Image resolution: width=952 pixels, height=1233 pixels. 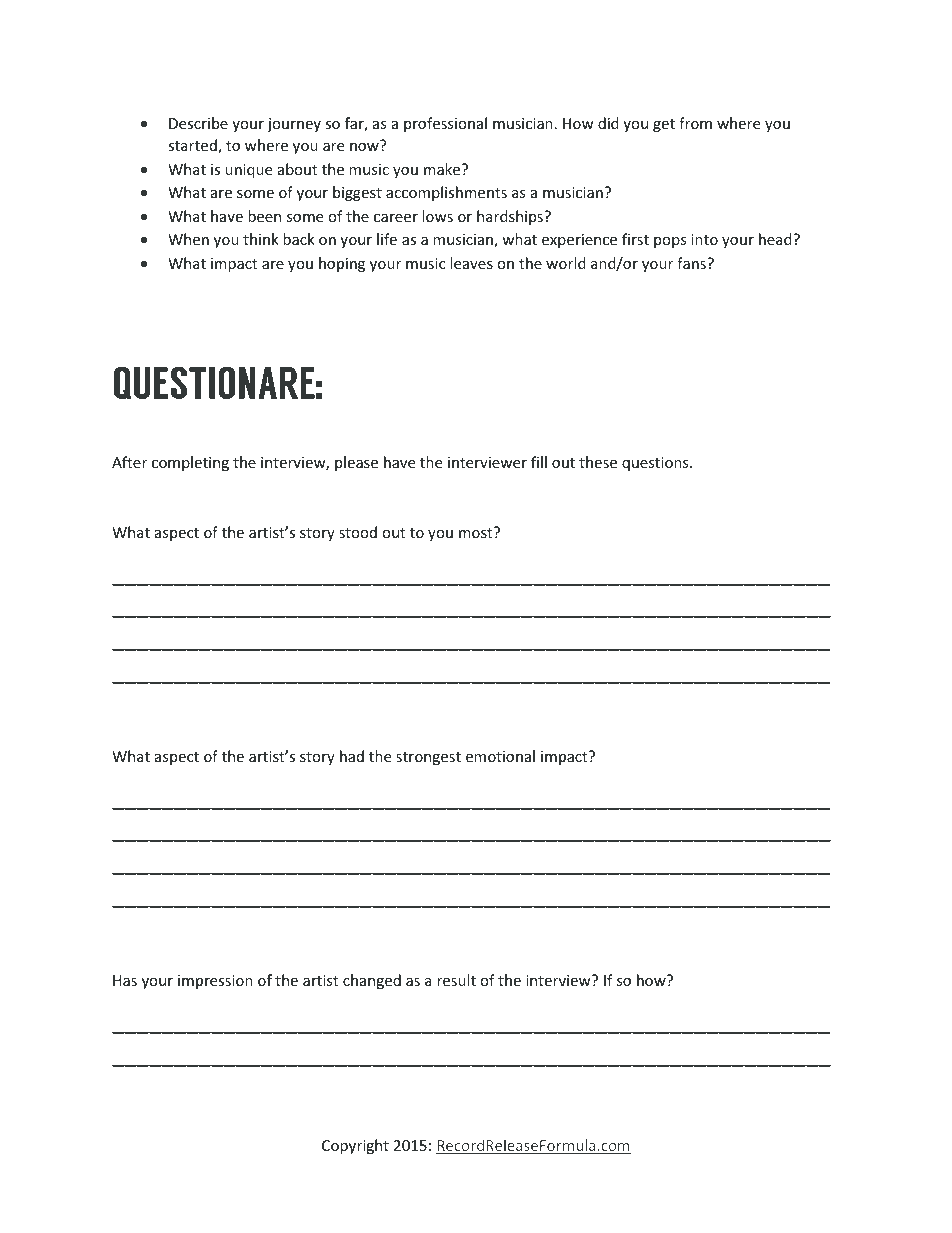 What do you see at coordinates (372, 981) in the screenshot?
I see `changed` at bounding box center [372, 981].
